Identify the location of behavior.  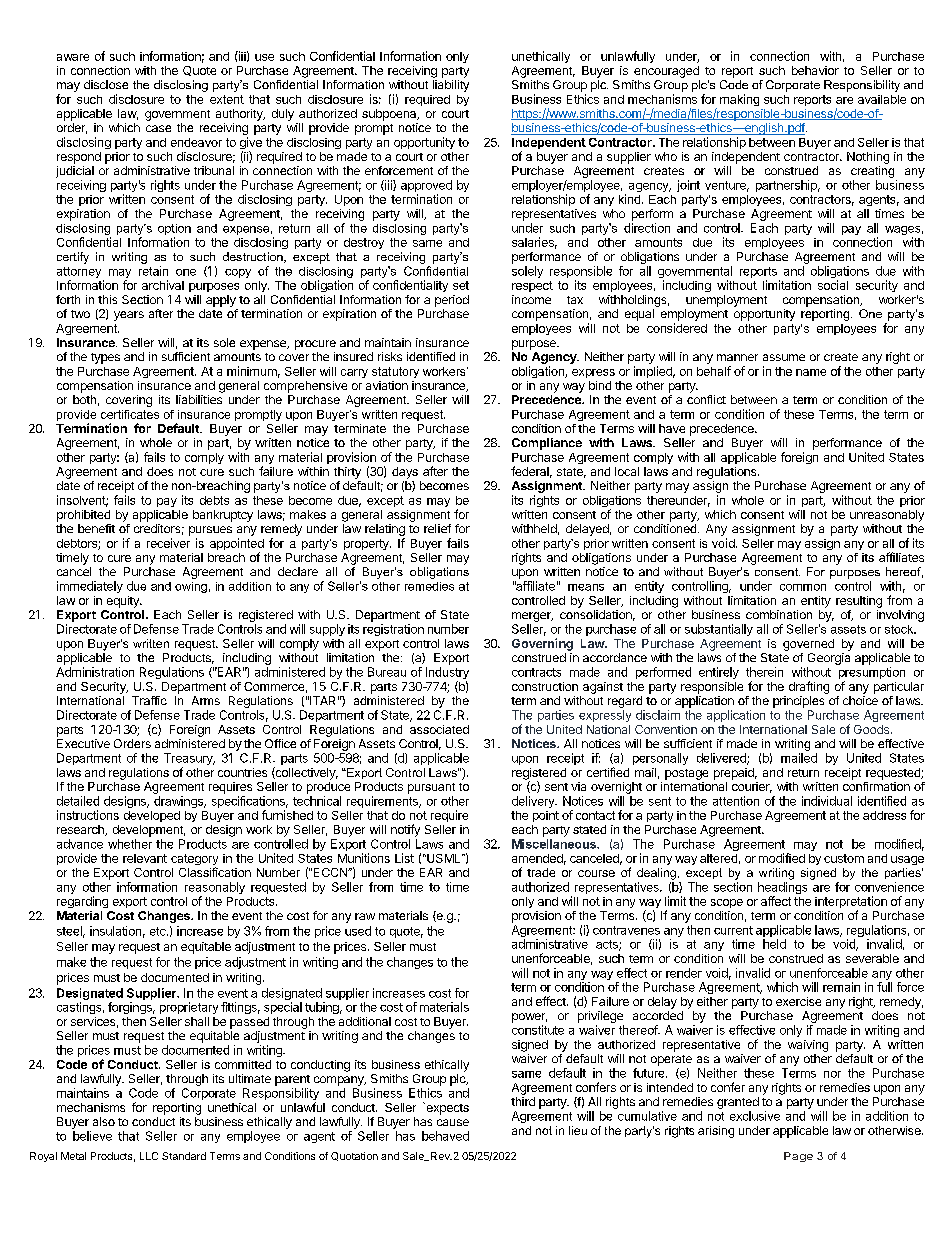
(815, 70).
